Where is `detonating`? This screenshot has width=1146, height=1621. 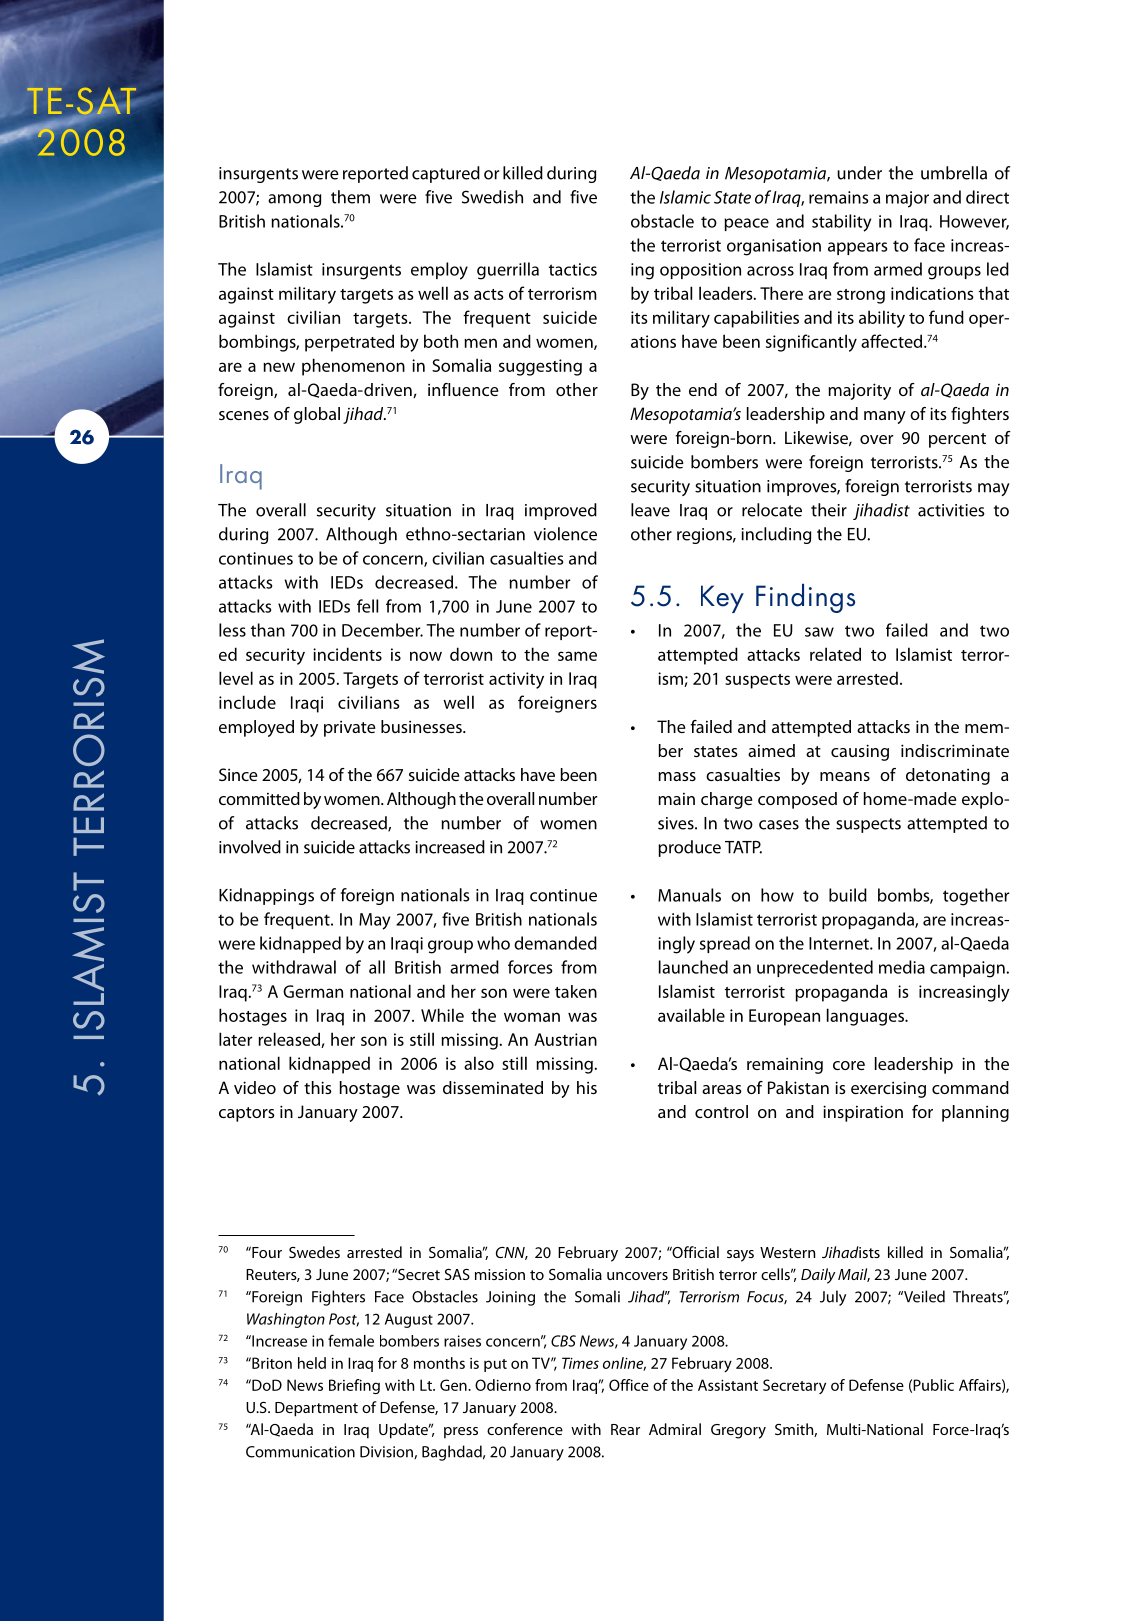 detonating is located at coordinates (948, 776).
